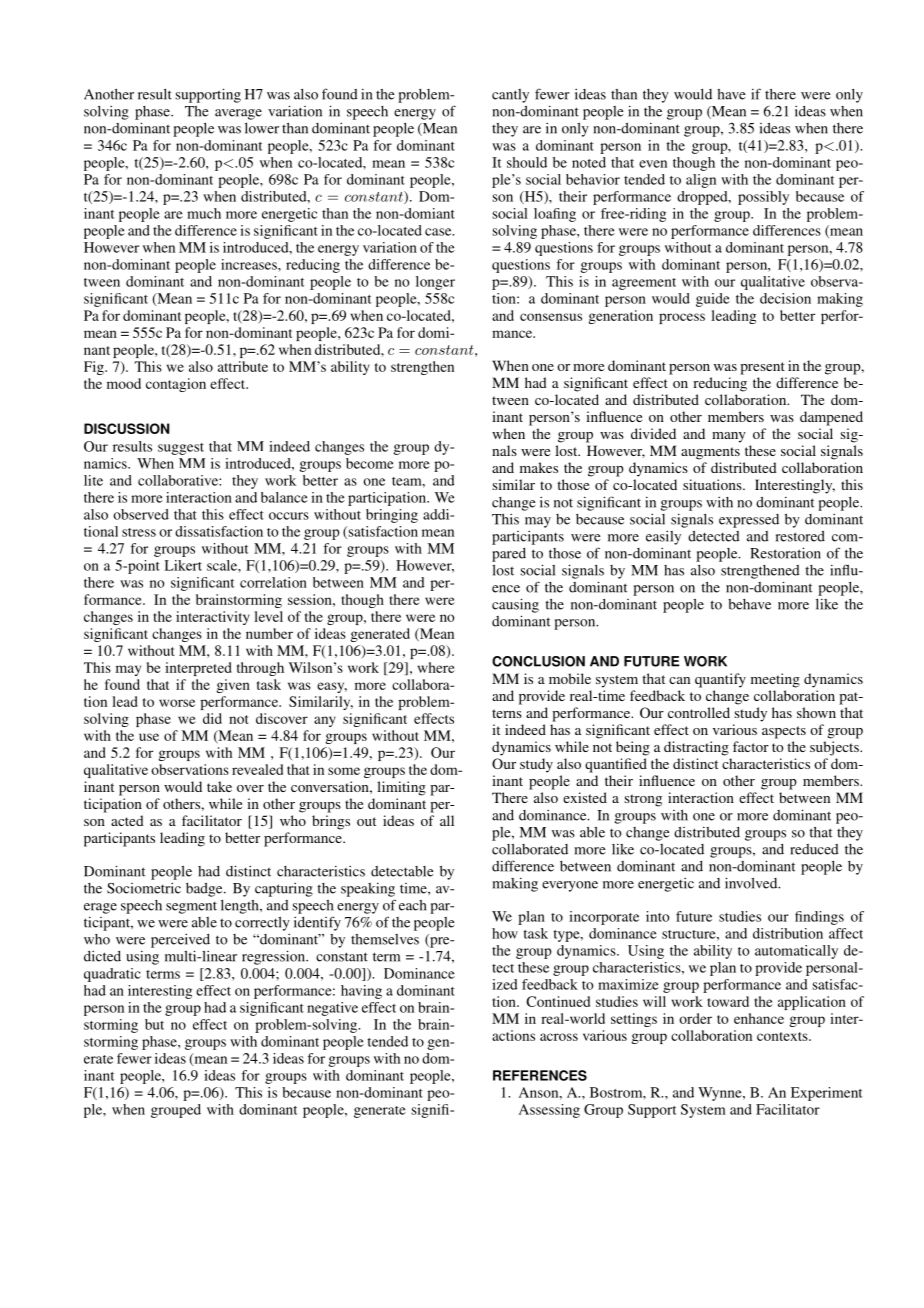 The image size is (924, 1308). Describe the element at coordinates (112, 975) in the screenshot. I see `quadratic` at that location.
